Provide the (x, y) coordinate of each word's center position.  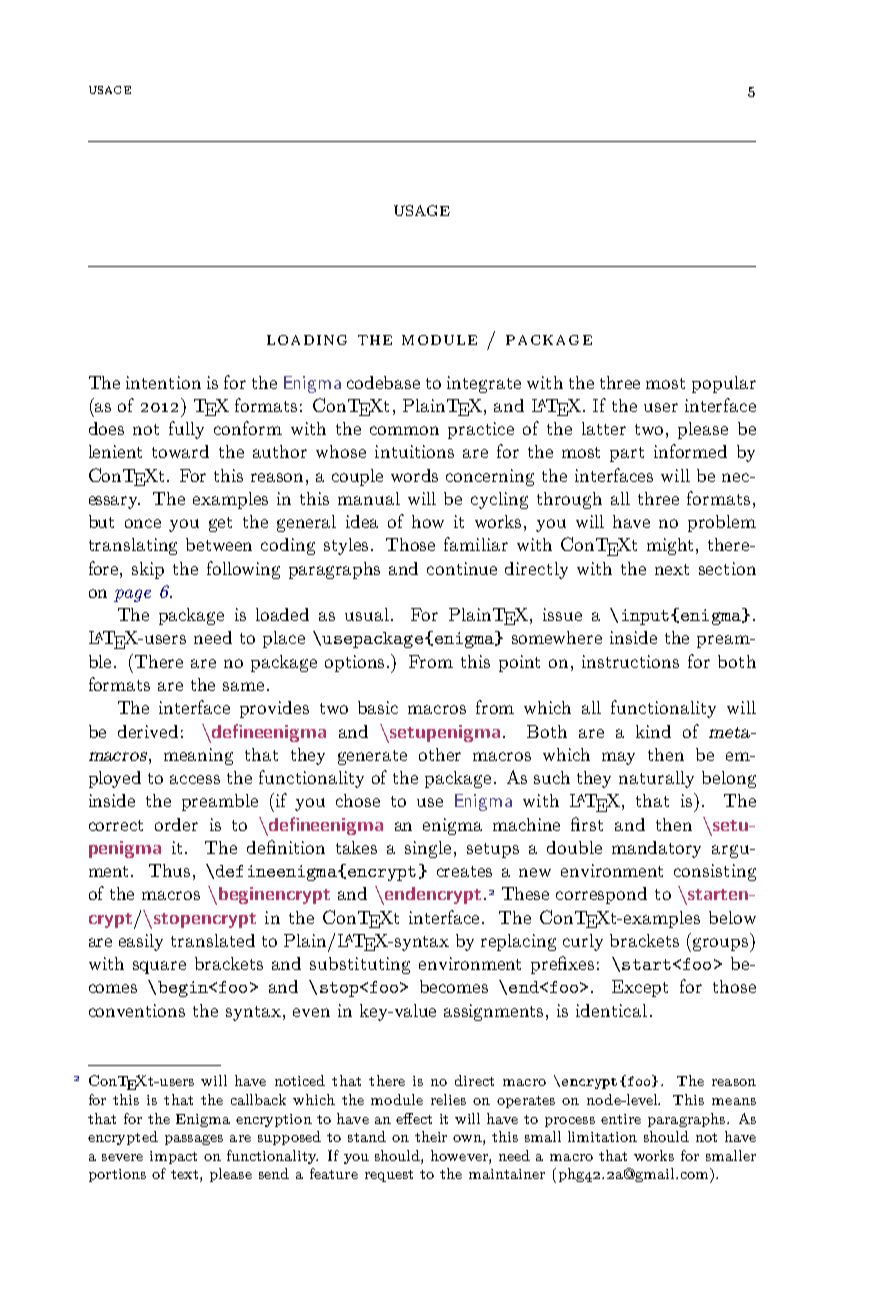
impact (173, 1157)
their (431, 1136)
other (440, 754)
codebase (383, 382)
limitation (602, 1136)
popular (724, 384)
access (195, 779)
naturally (656, 779)
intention (163, 382)
